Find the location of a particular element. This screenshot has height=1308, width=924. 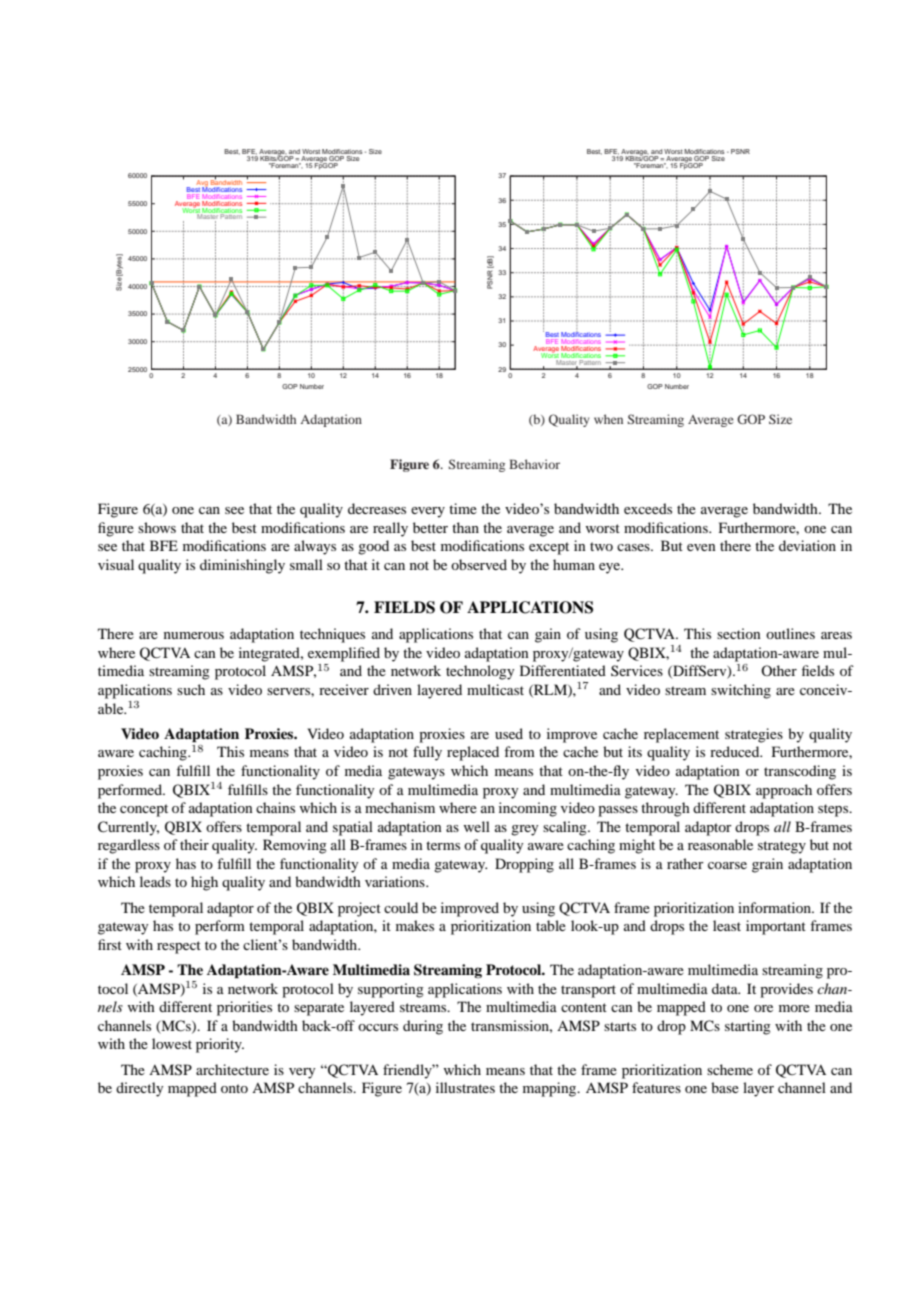

Behavior is located at coordinates (534, 464).
